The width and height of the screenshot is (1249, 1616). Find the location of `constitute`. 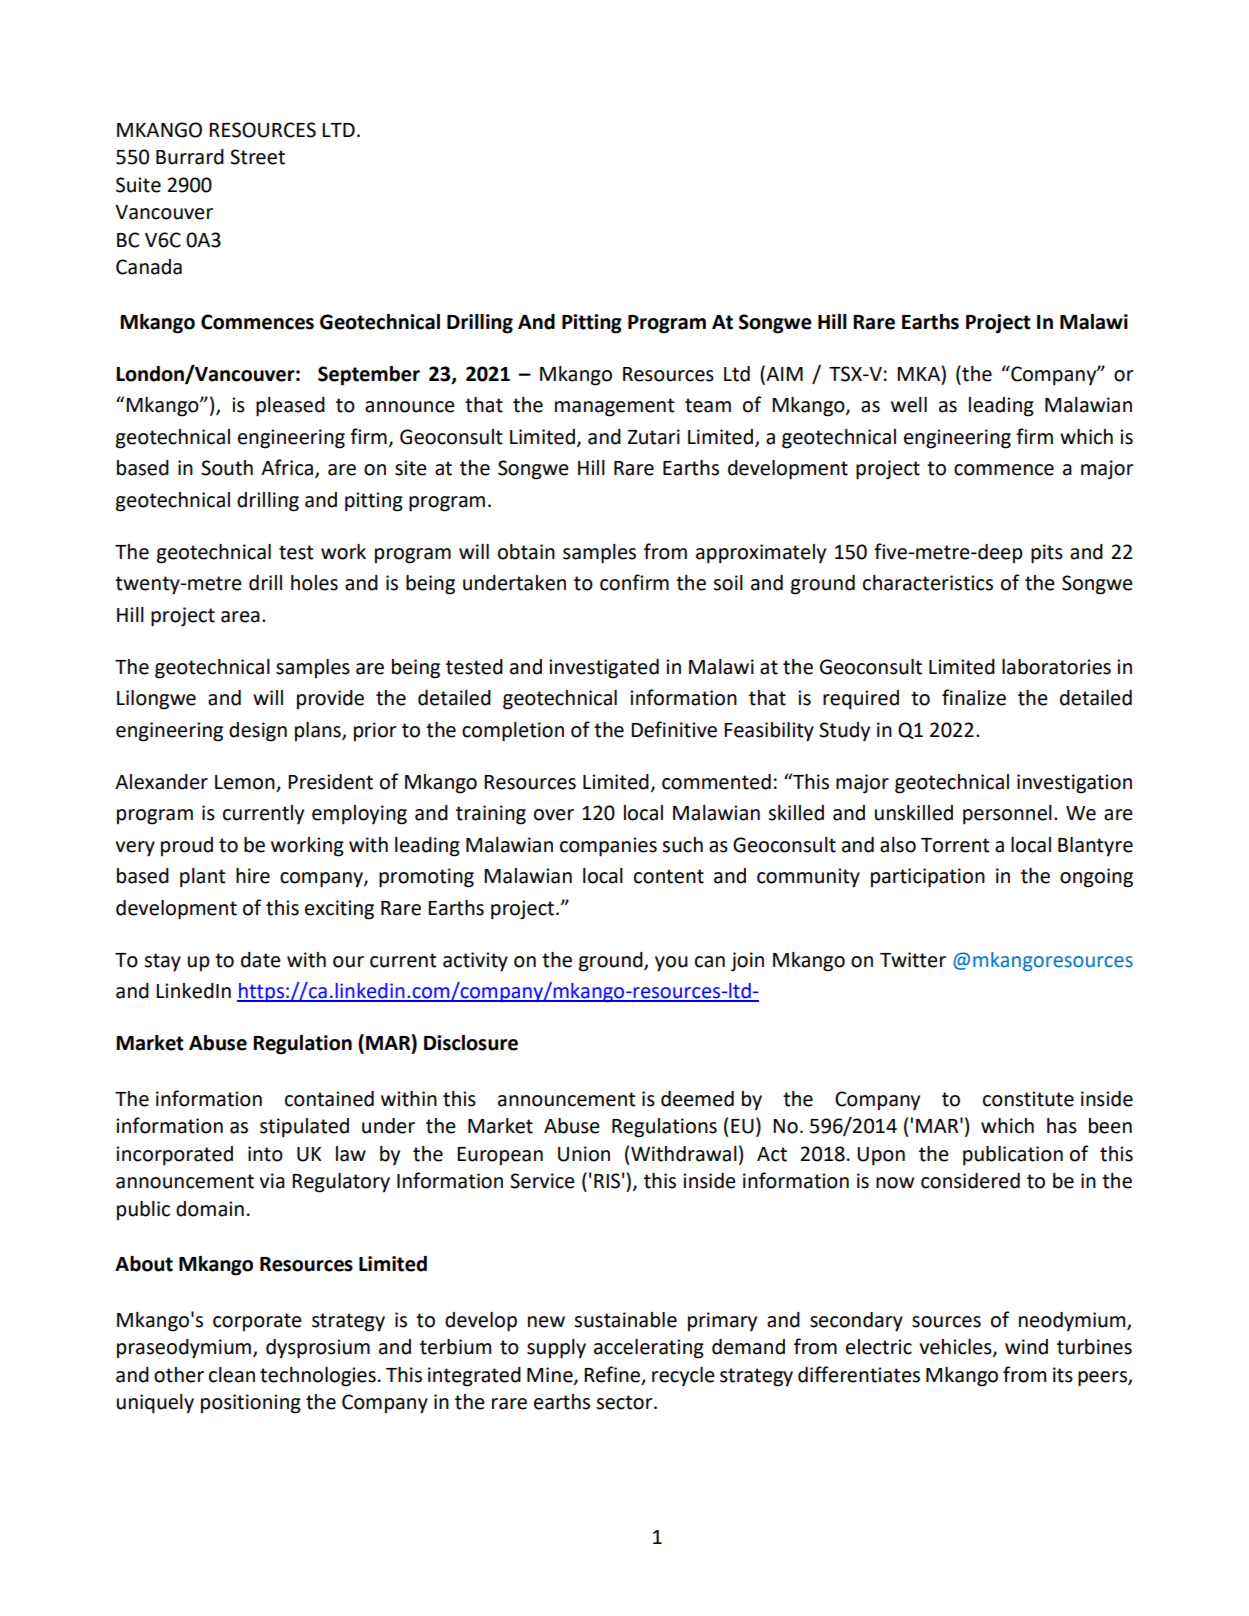

constitute is located at coordinates (1028, 1099).
